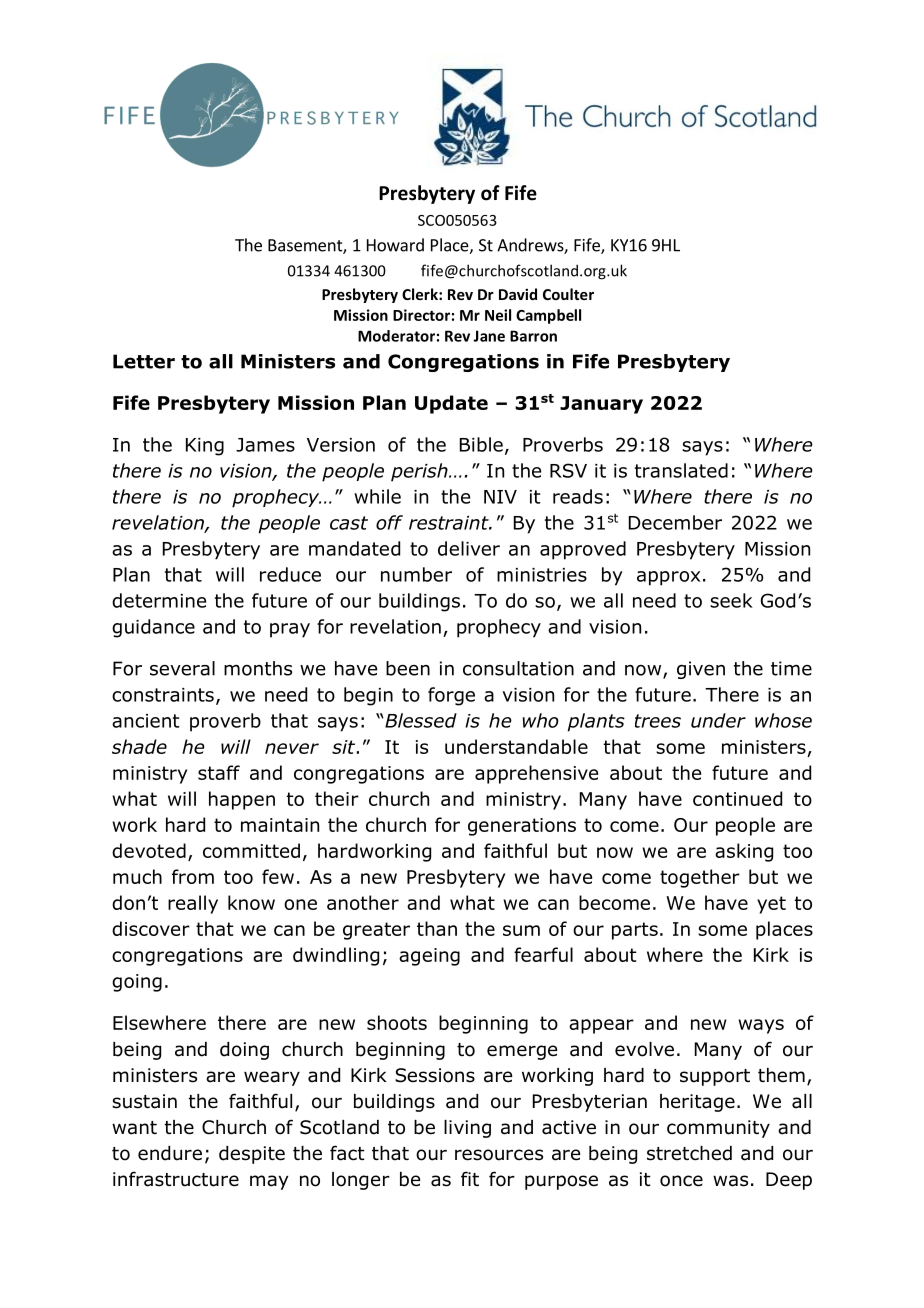  What do you see at coordinates (658, 721) in the document?
I see `trees` at bounding box center [658, 721].
